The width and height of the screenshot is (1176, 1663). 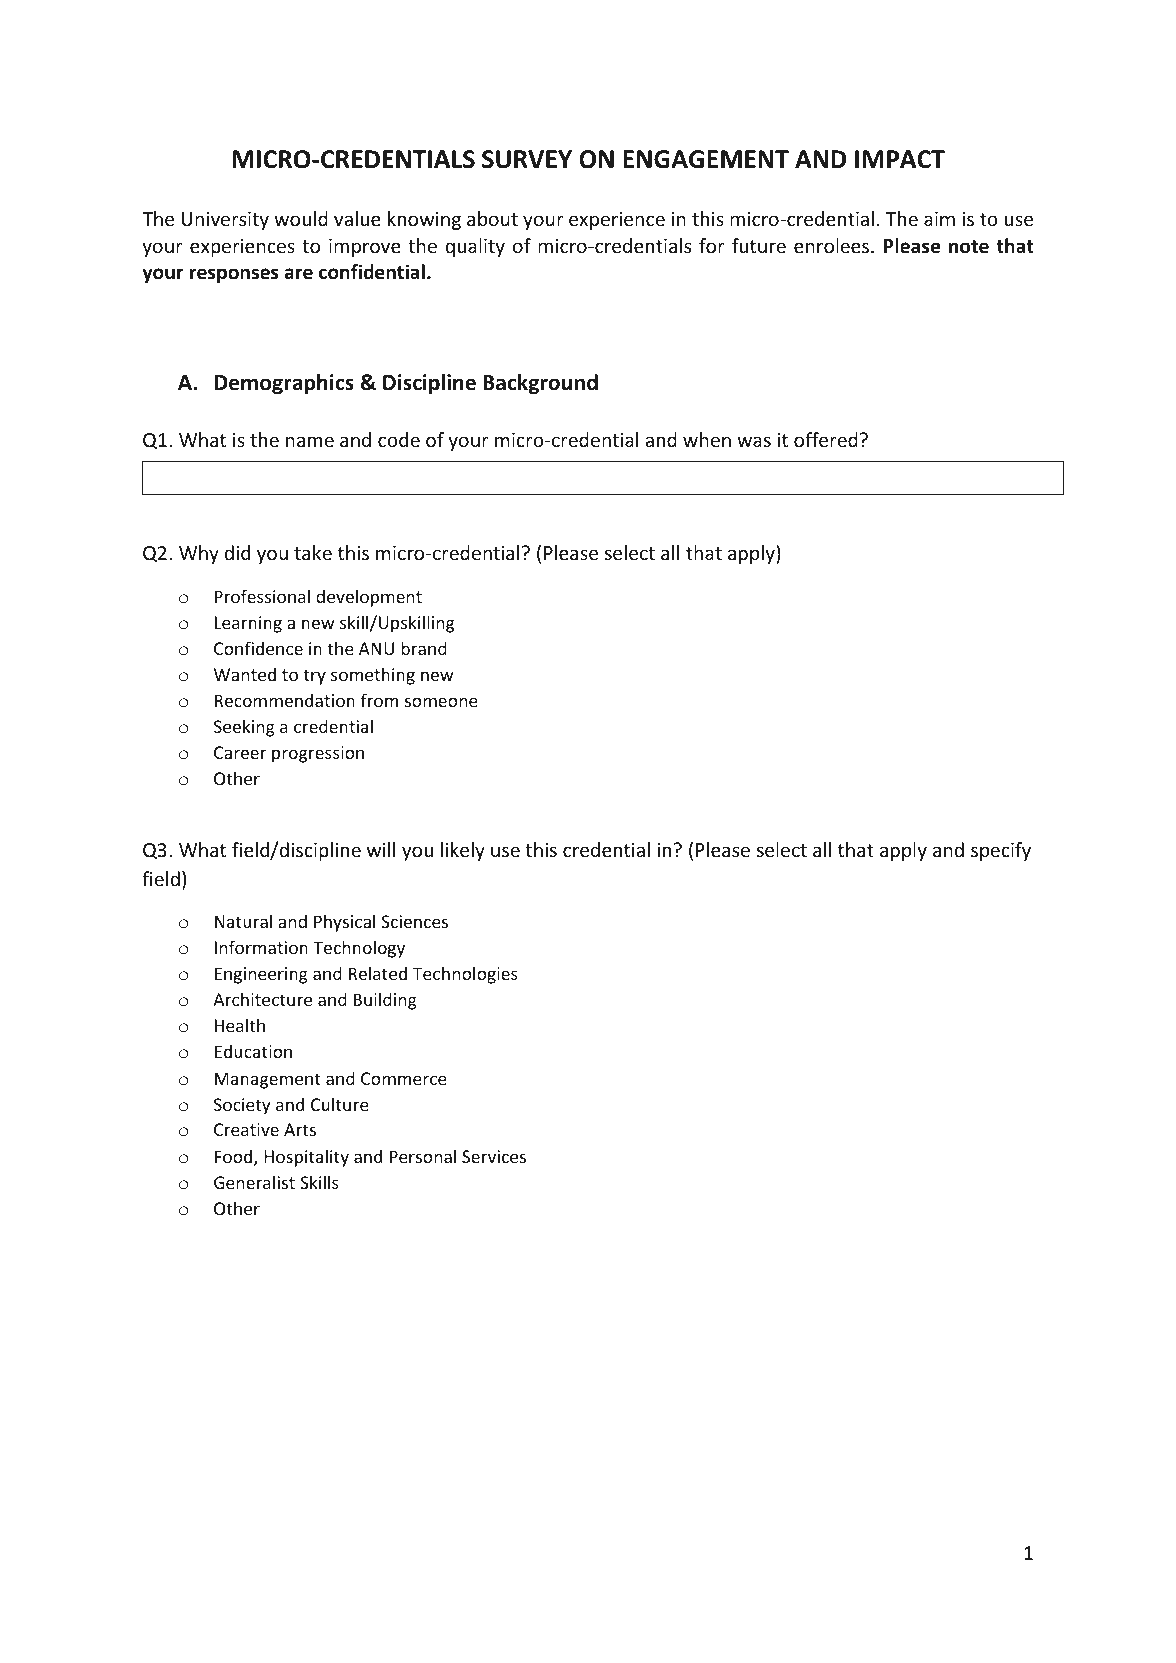 I want to click on IMPACT, so click(x=900, y=159).
